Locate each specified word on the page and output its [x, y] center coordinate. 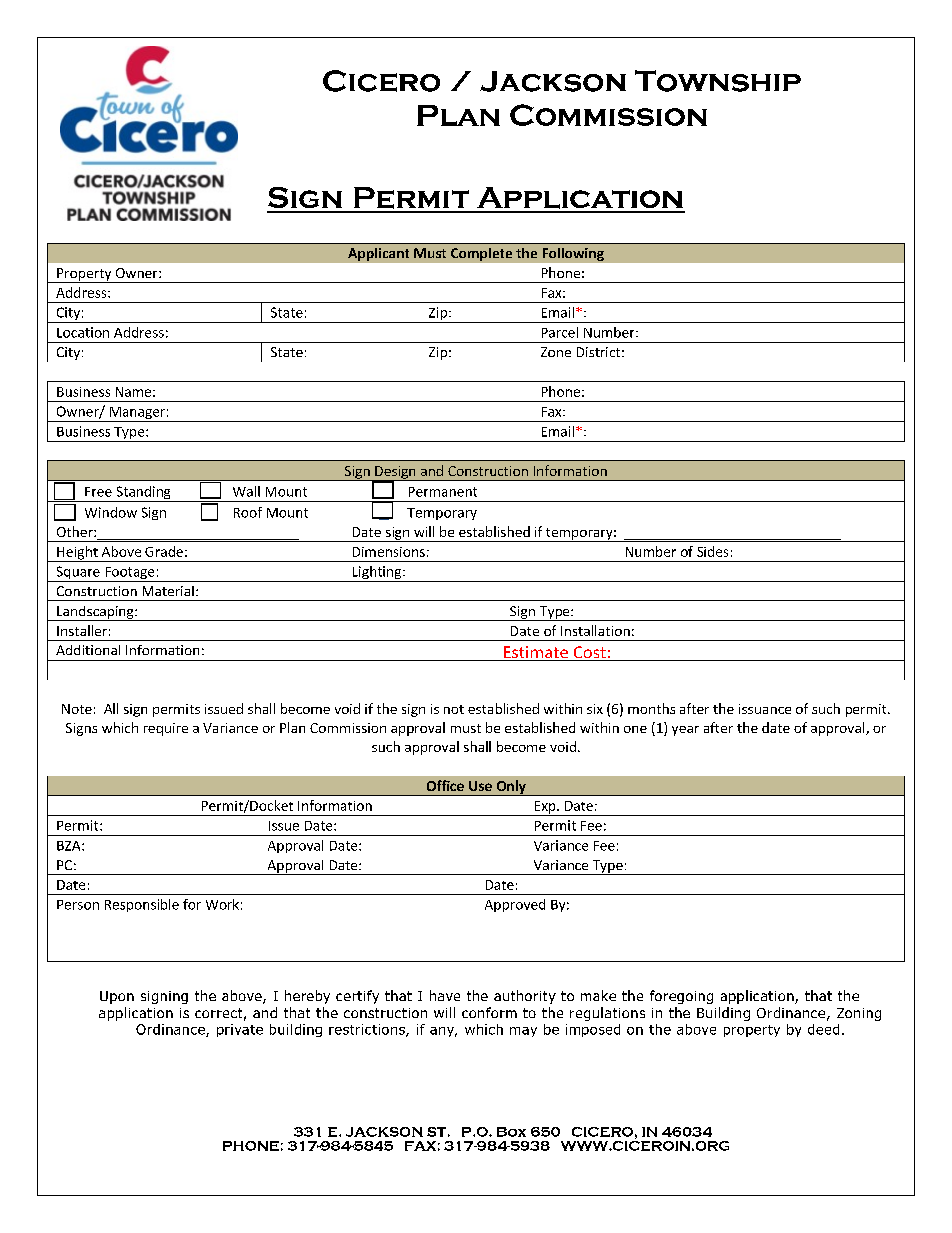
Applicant [378, 254]
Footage [130, 574]
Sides [712, 551]
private [240, 1030]
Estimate [536, 653]
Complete [481, 254]
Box [511, 1132]
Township [718, 81]
